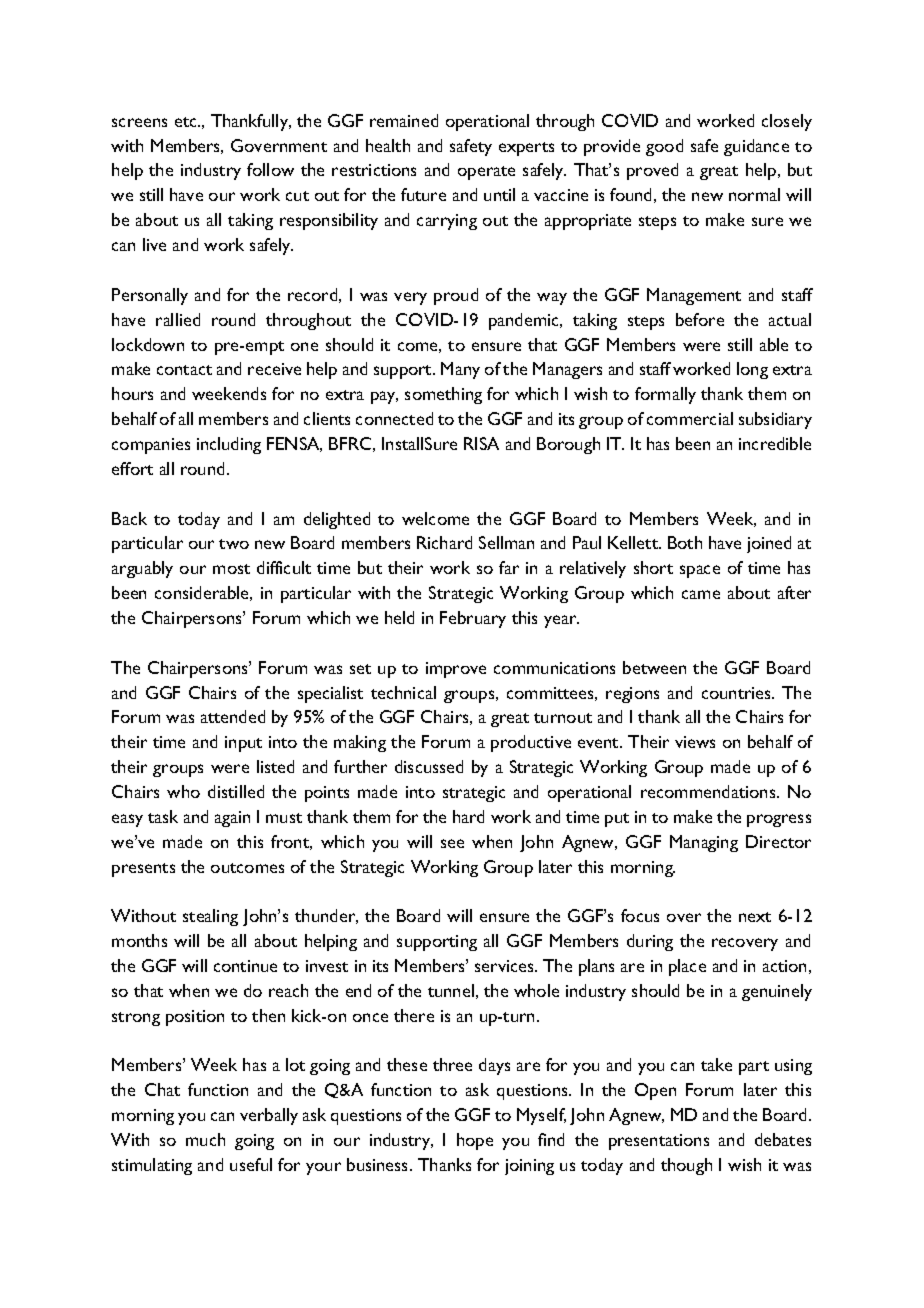 This document has height=1308, width=924. What do you see at coordinates (187, 122) in the document?
I see `etc` at bounding box center [187, 122].
